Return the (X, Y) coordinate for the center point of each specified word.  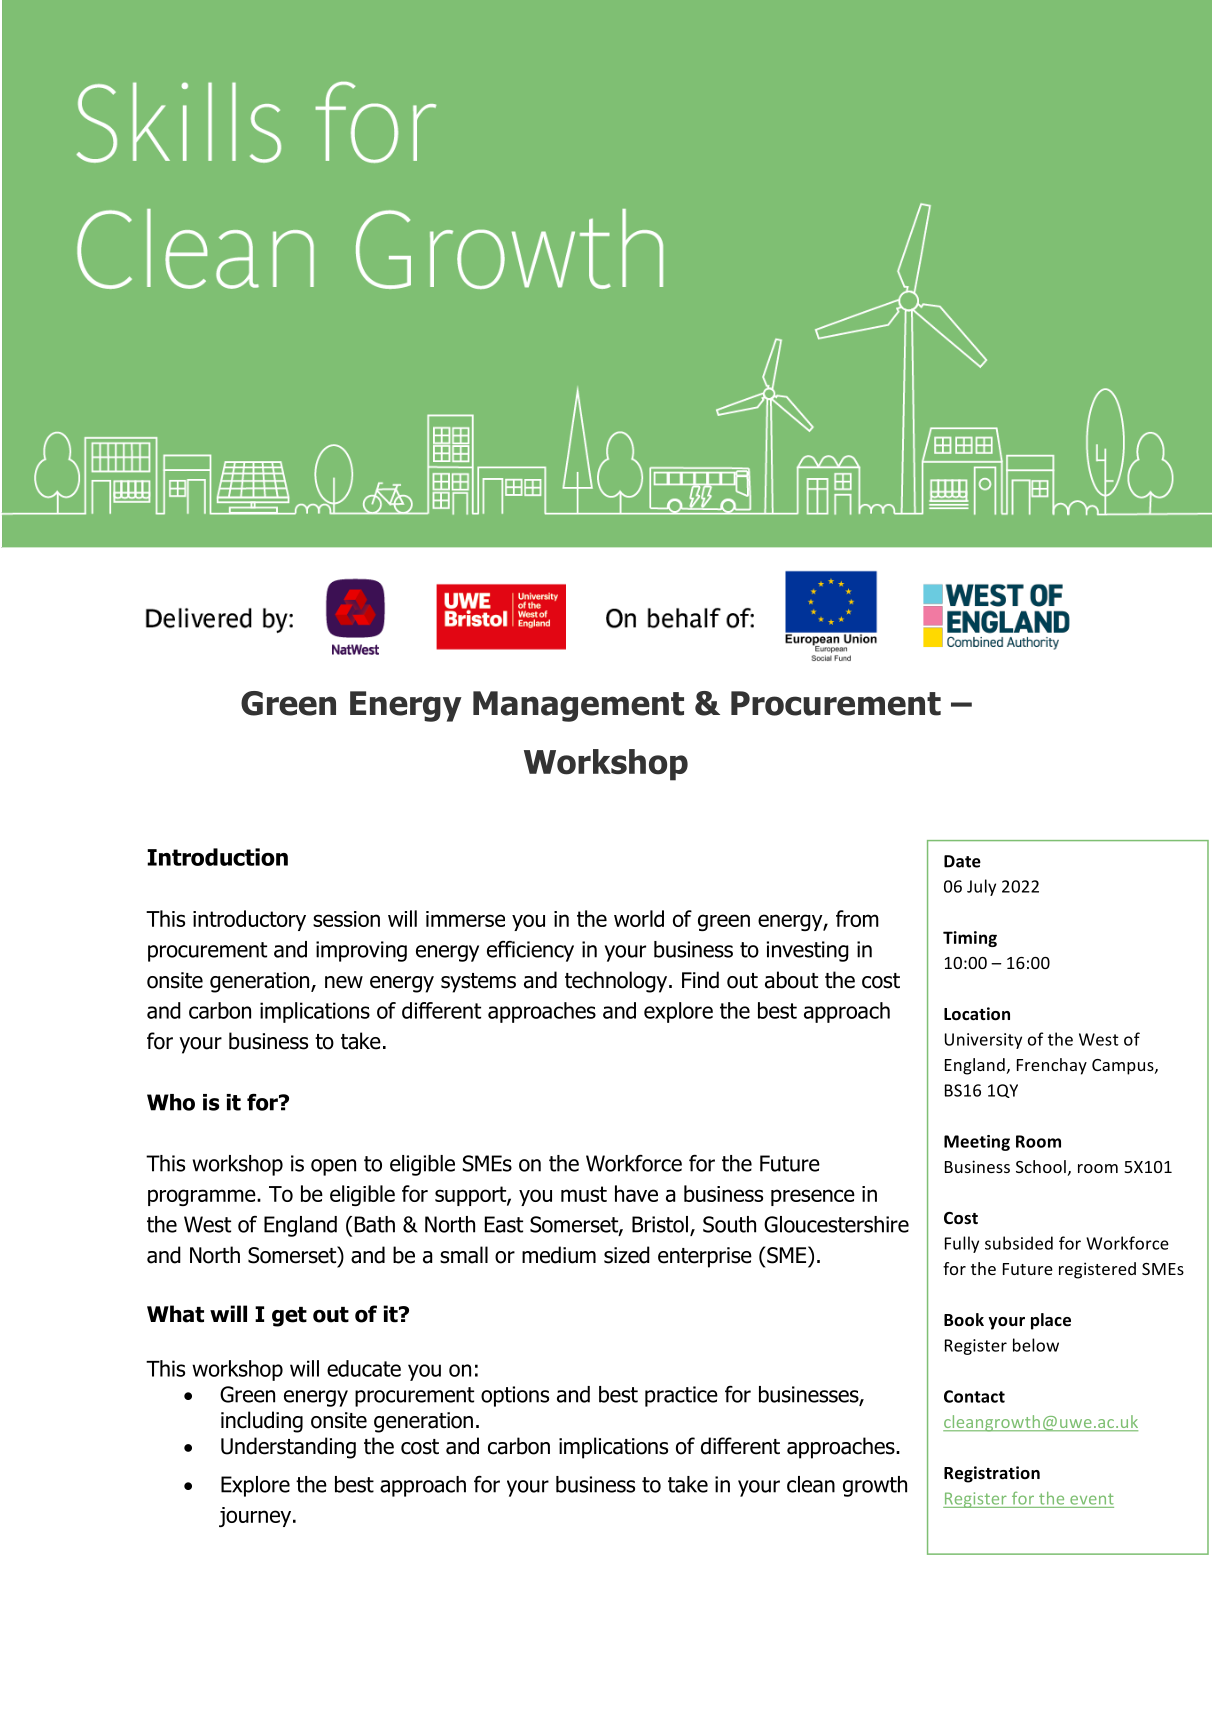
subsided (1019, 1243)
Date (962, 861)
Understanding (288, 1448)
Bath (375, 1224)
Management (578, 706)
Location (977, 1014)
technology (617, 982)
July (981, 887)
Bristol (660, 1224)
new (344, 982)
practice (681, 1396)
